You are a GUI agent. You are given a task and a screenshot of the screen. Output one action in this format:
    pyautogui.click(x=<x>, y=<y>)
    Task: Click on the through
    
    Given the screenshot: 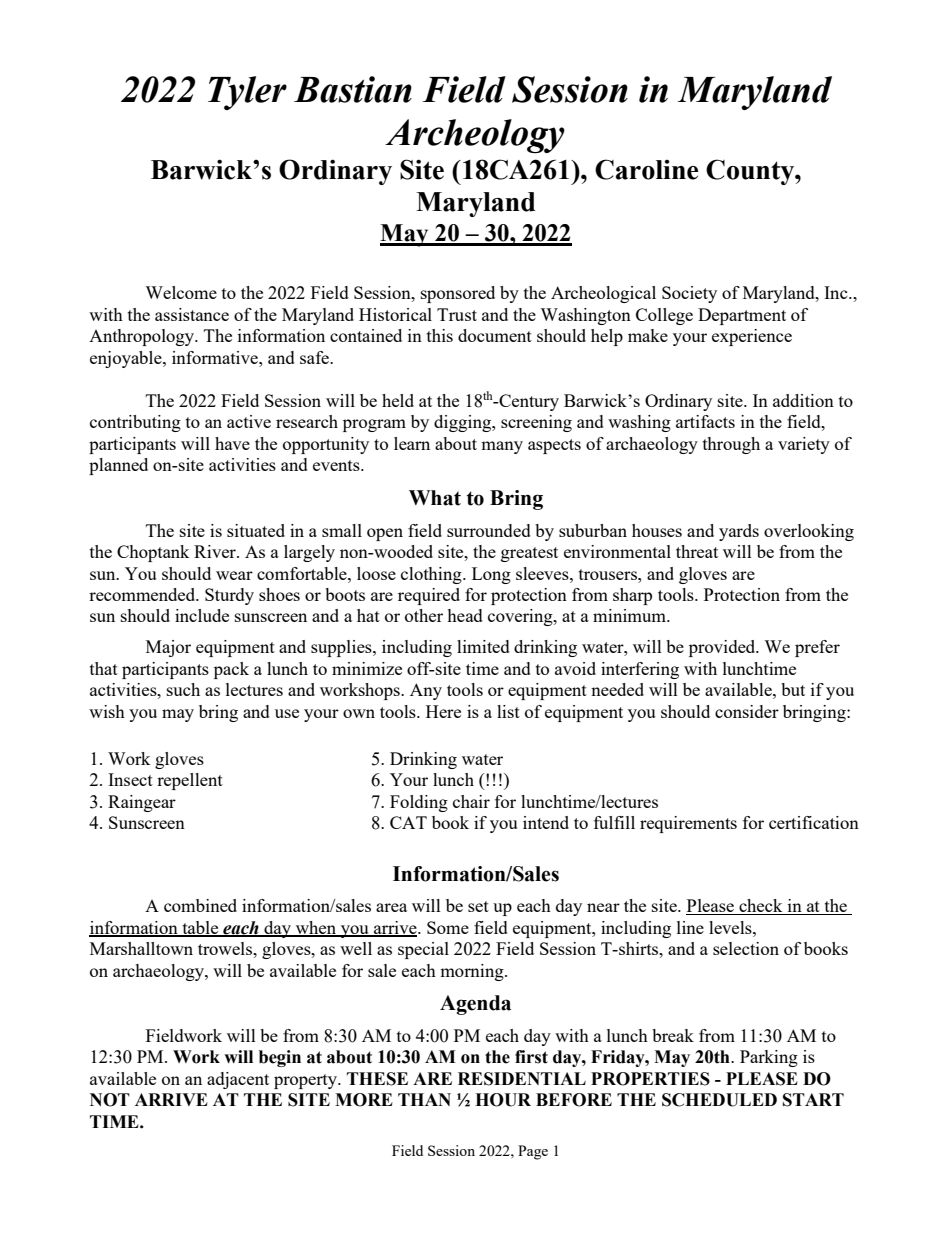 What is the action you would take?
    pyautogui.click(x=731, y=445)
